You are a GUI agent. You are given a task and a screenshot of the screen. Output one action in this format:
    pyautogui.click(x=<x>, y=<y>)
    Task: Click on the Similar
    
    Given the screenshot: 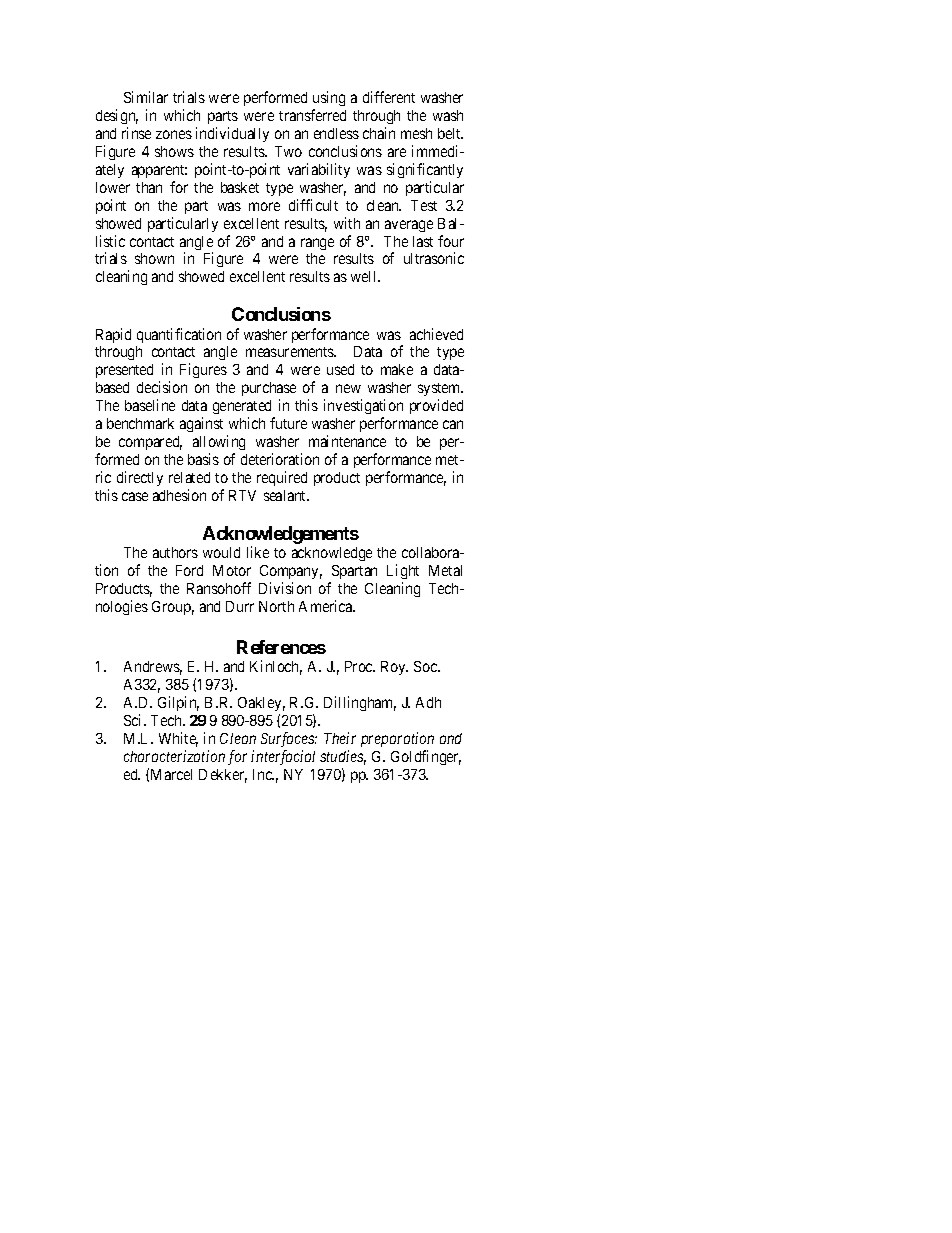 What is the action you would take?
    pyautogui.click(x=146, y=97)
